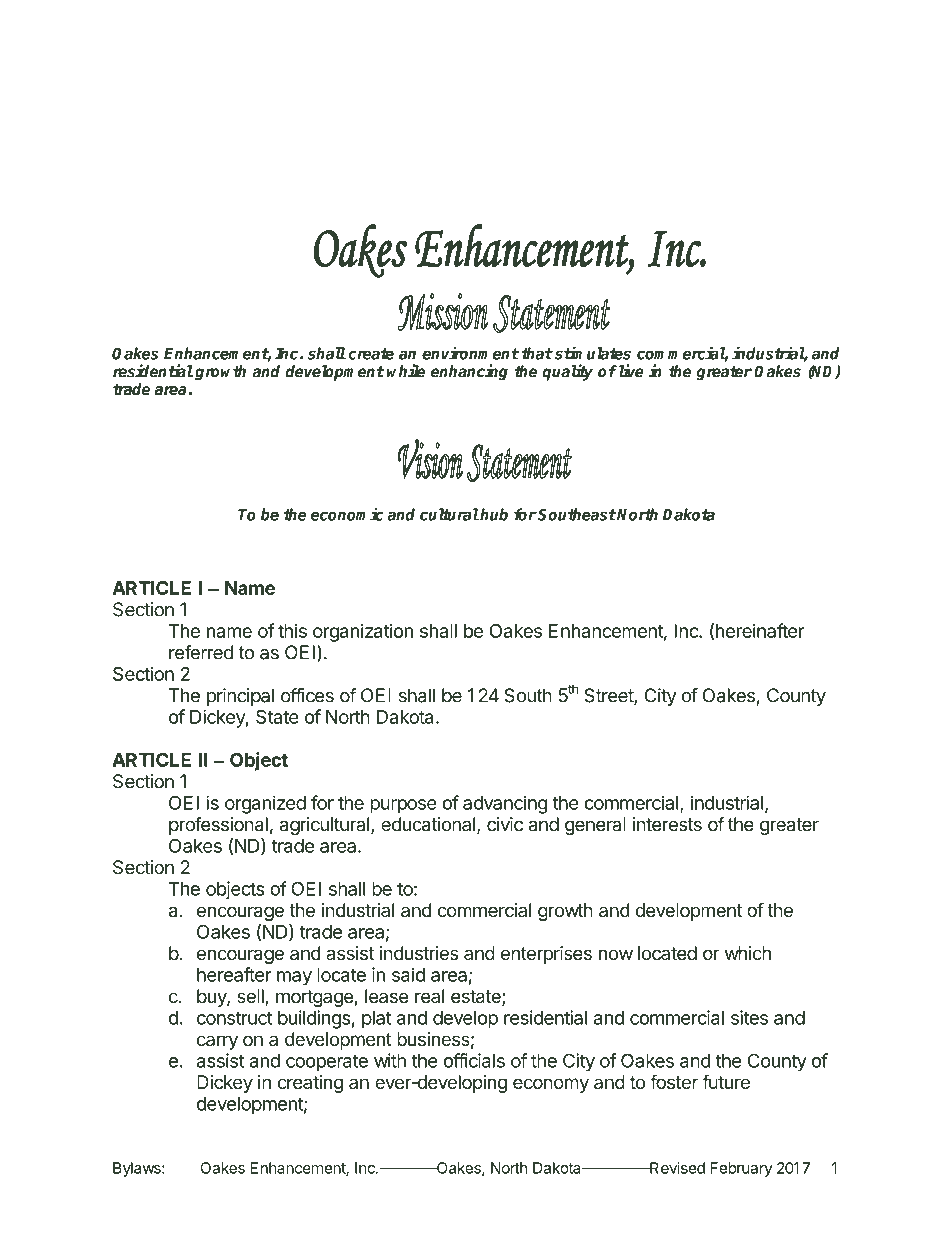 The width and height of the screenshot is (952, 1233). What do you see at coordinates (469, 372) in the screenshot?
I see `enhancing` at bounding box center [469, 372].
